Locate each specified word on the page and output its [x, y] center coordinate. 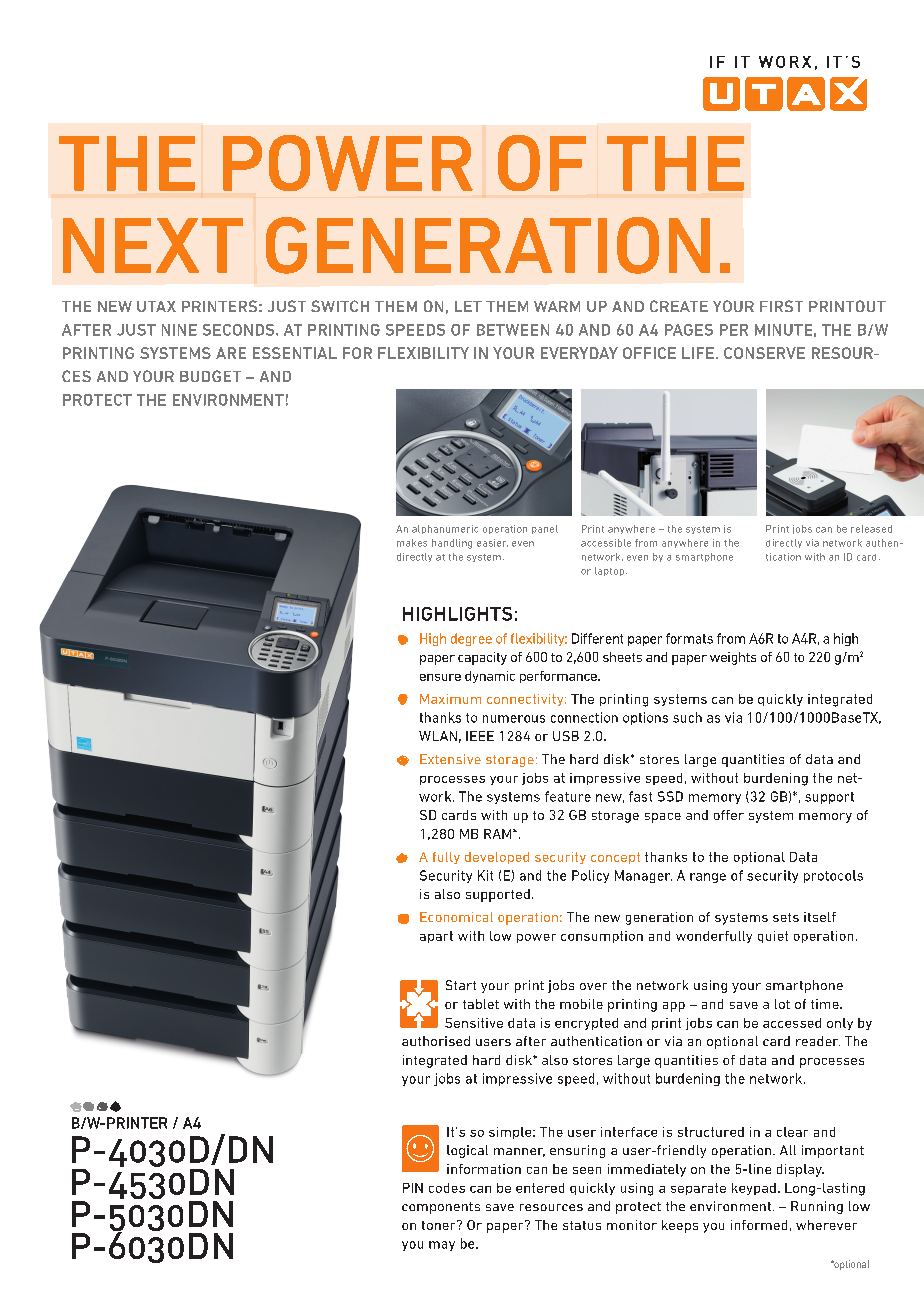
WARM [557, 306]
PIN [413, 1188]
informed [759, 1225]
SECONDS [240, 330]
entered [540, 1188]
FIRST [781, 306]
